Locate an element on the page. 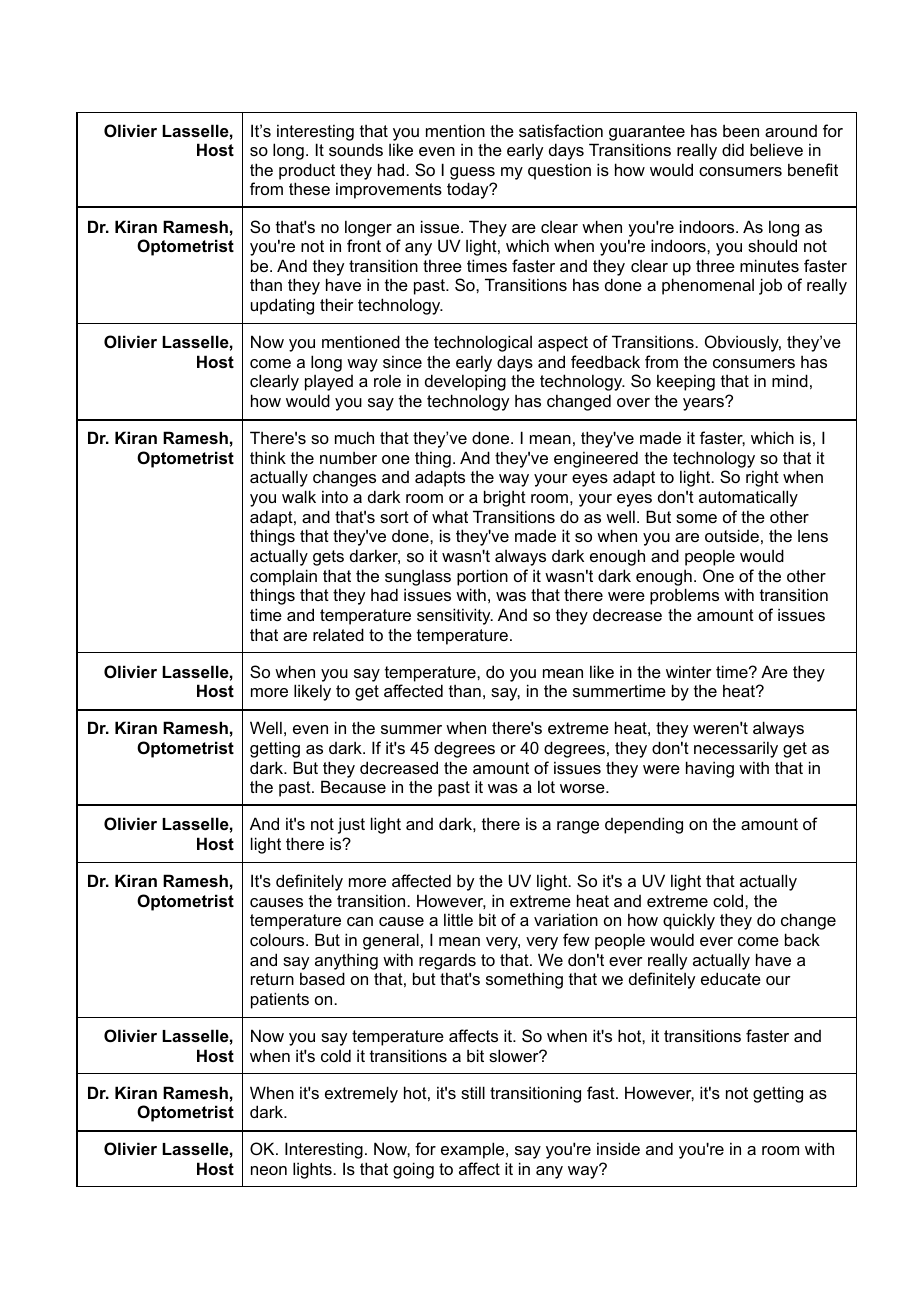 The image size is (924, 1307). example is located at coordinates (474, 1150).
